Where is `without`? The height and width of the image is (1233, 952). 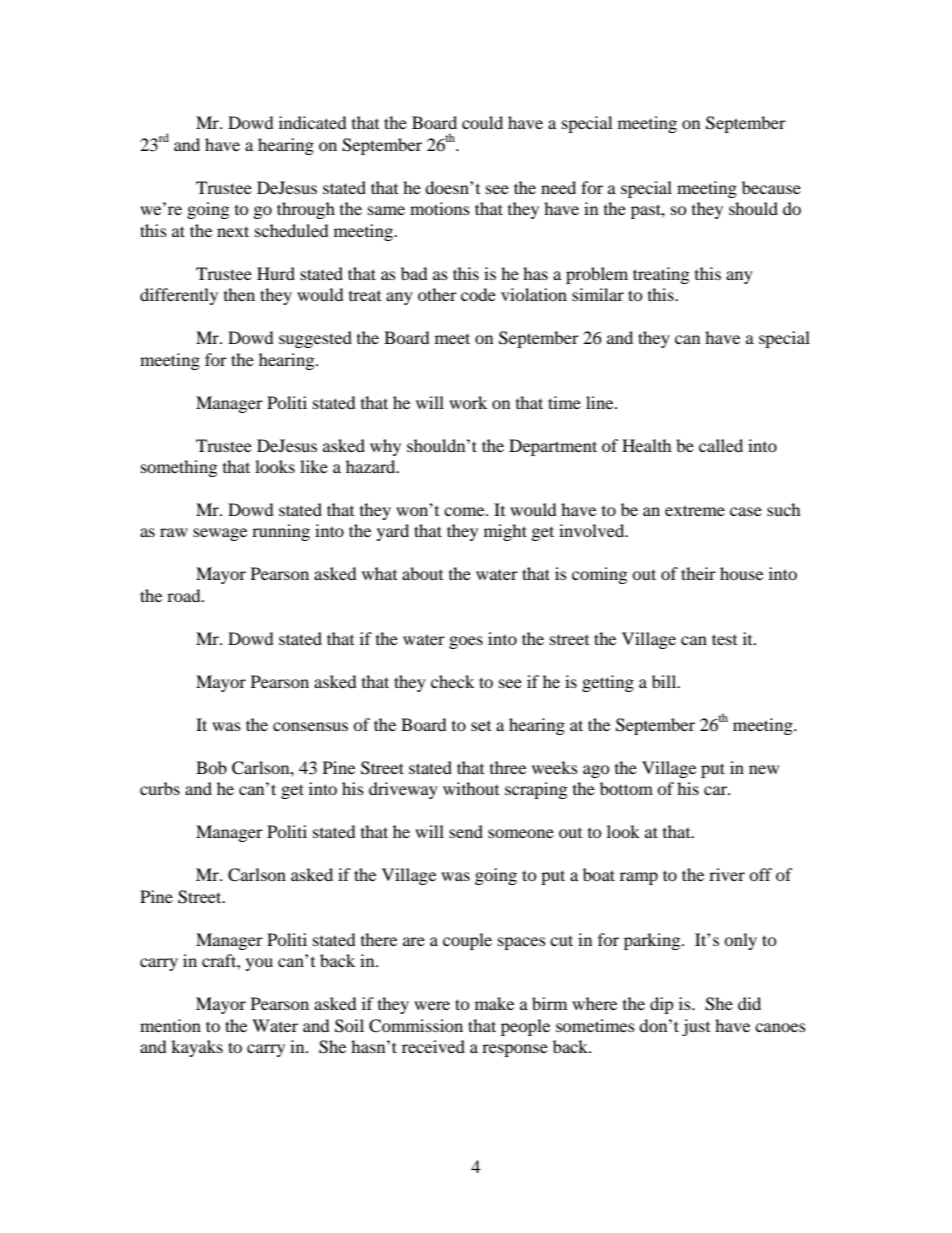 without is located at coordinates (471, 788).
